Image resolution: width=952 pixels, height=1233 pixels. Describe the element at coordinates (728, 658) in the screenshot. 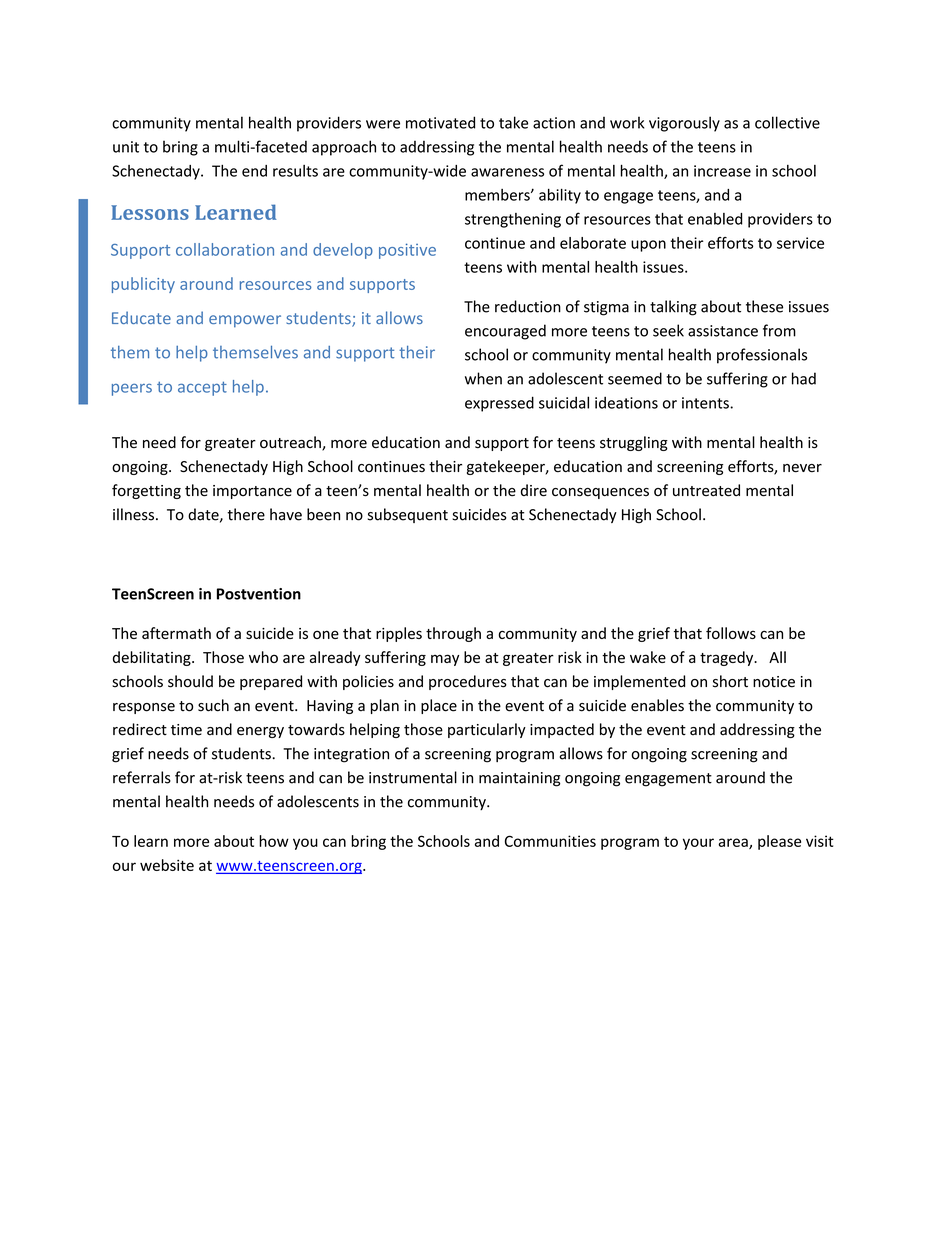

I see `tragedy` at that location.
